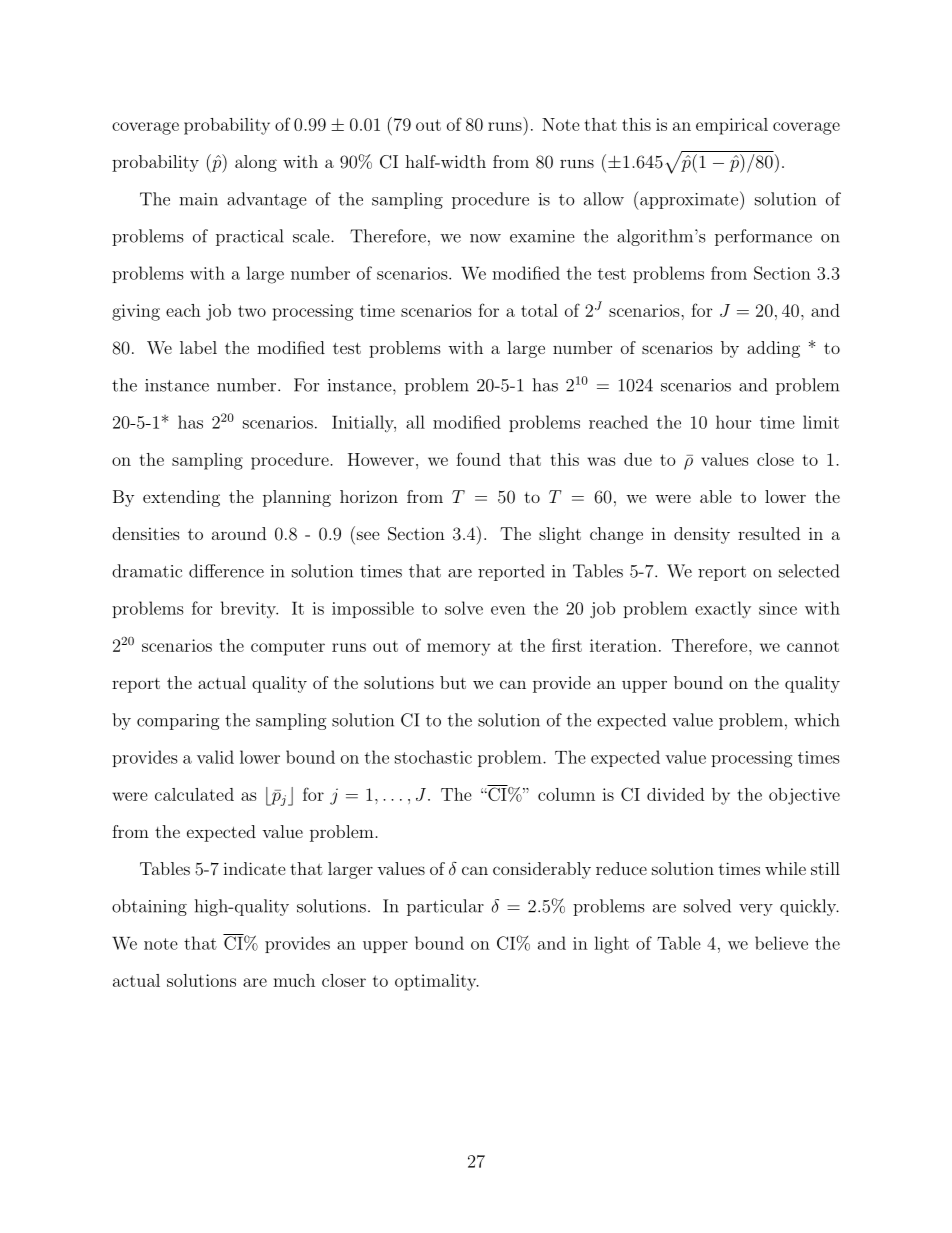 This page has width=952, height=1233. What do you see at coordinates (226, 571) in the page?
I see `difference` at bounding box center [226, 571].
